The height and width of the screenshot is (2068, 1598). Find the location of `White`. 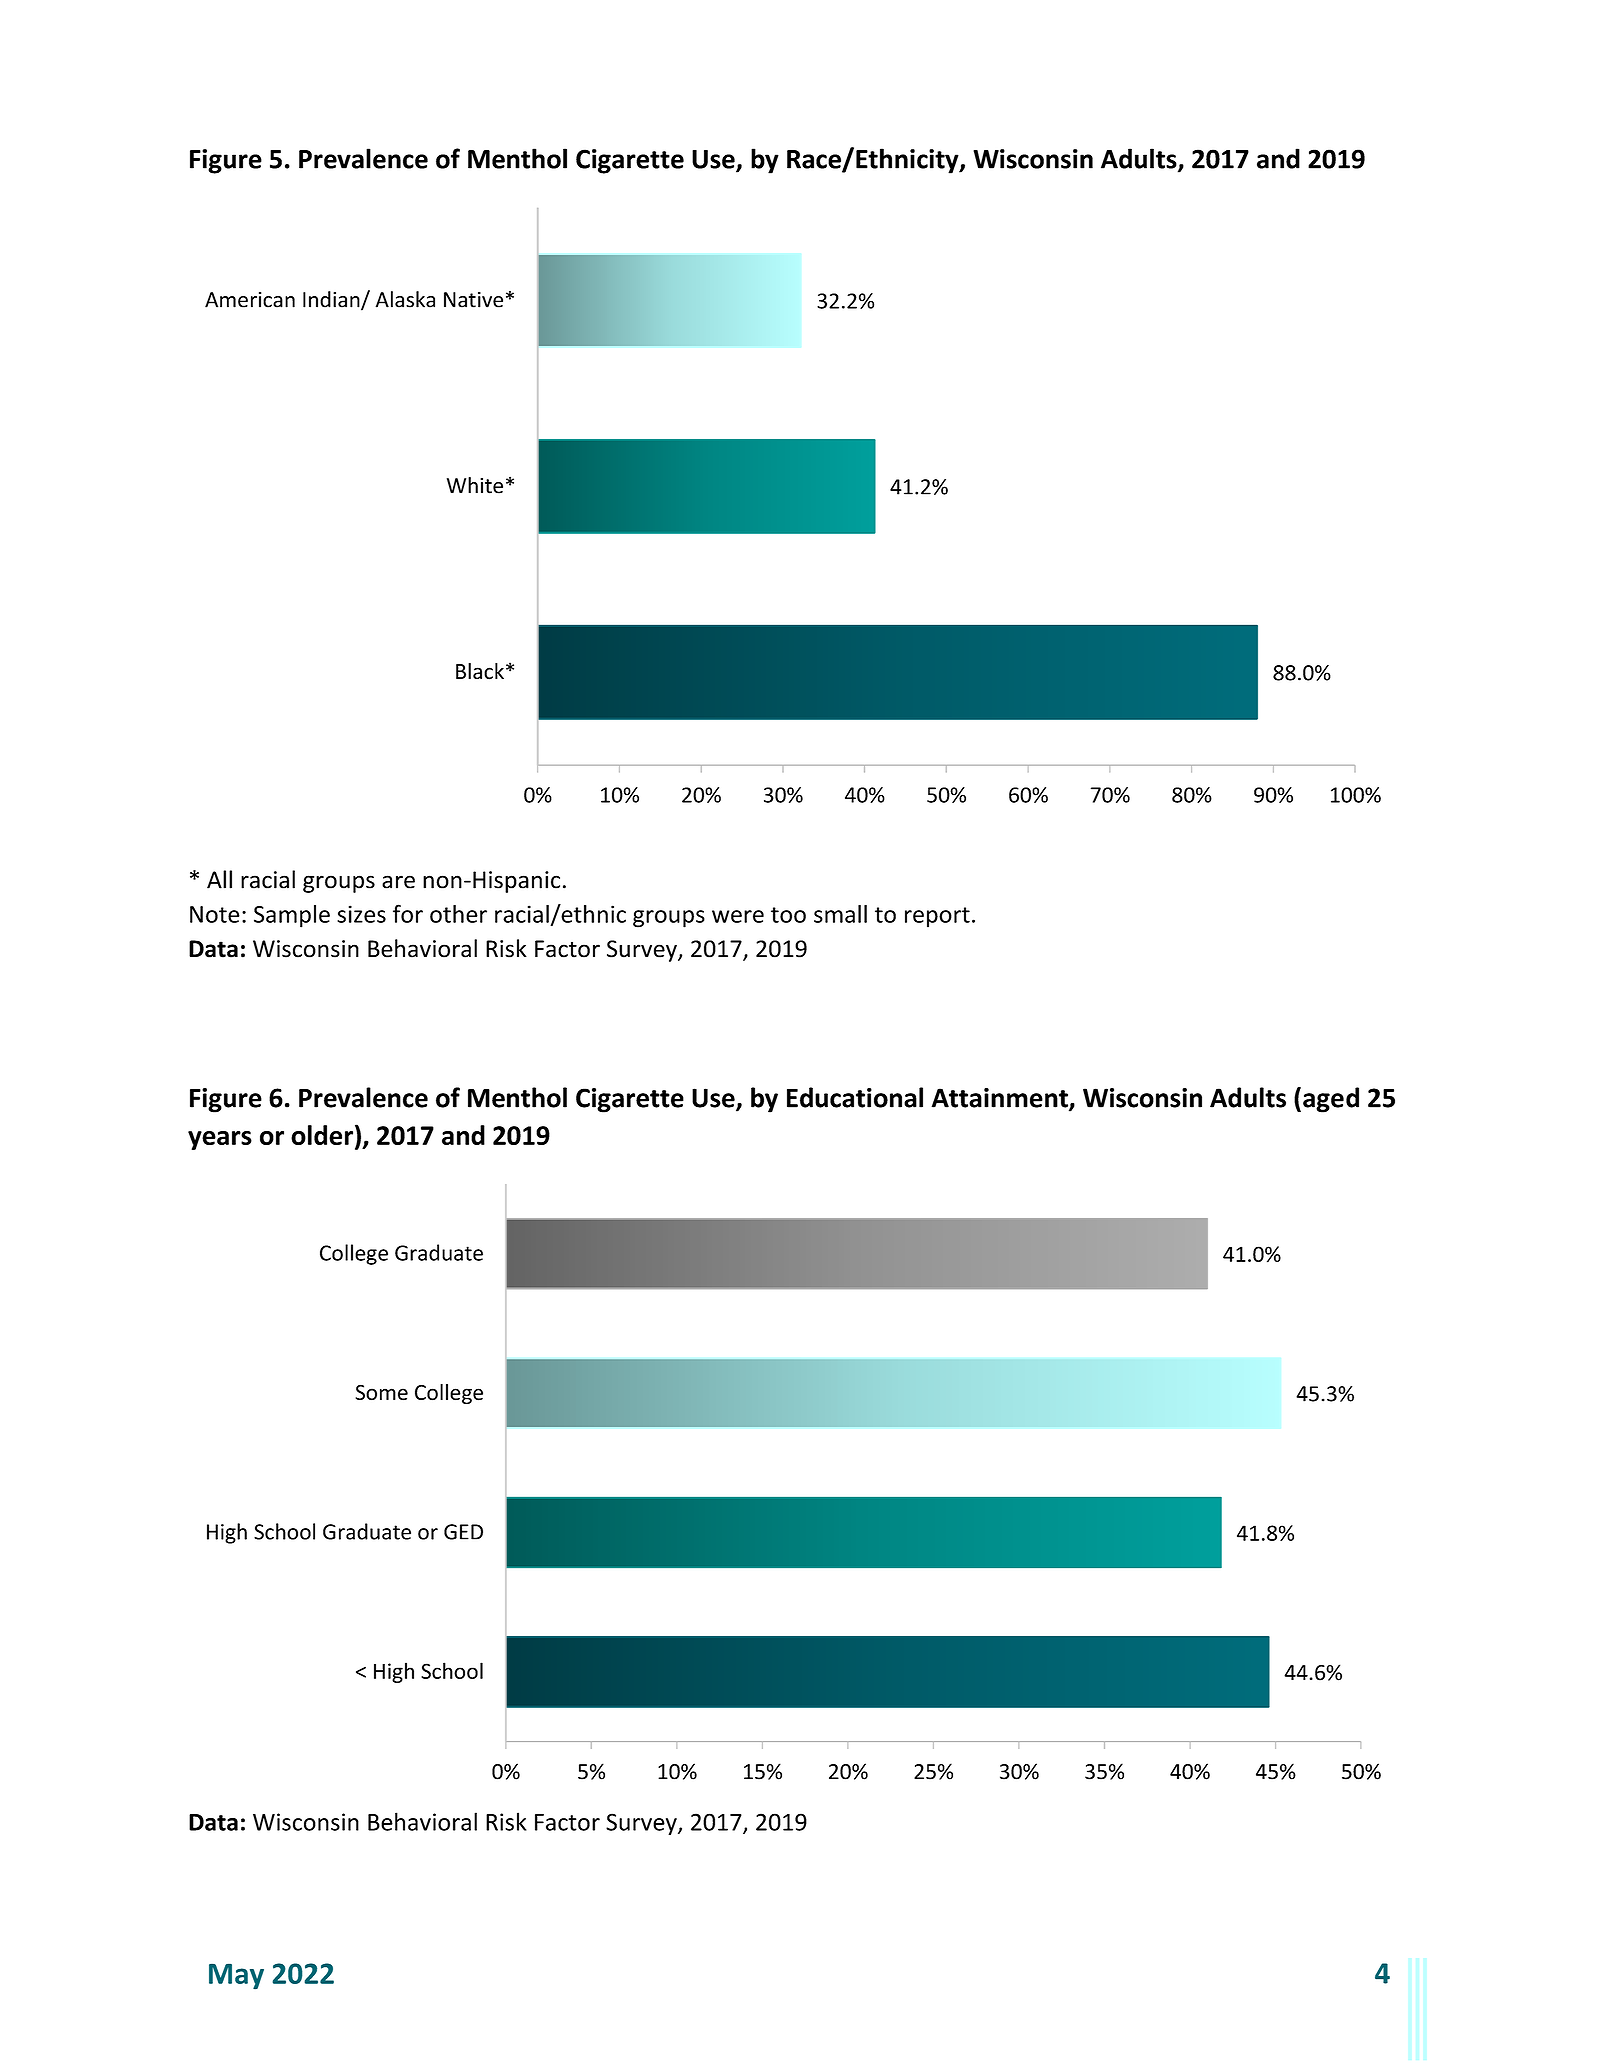

White is located at coordinates (475, 485).
